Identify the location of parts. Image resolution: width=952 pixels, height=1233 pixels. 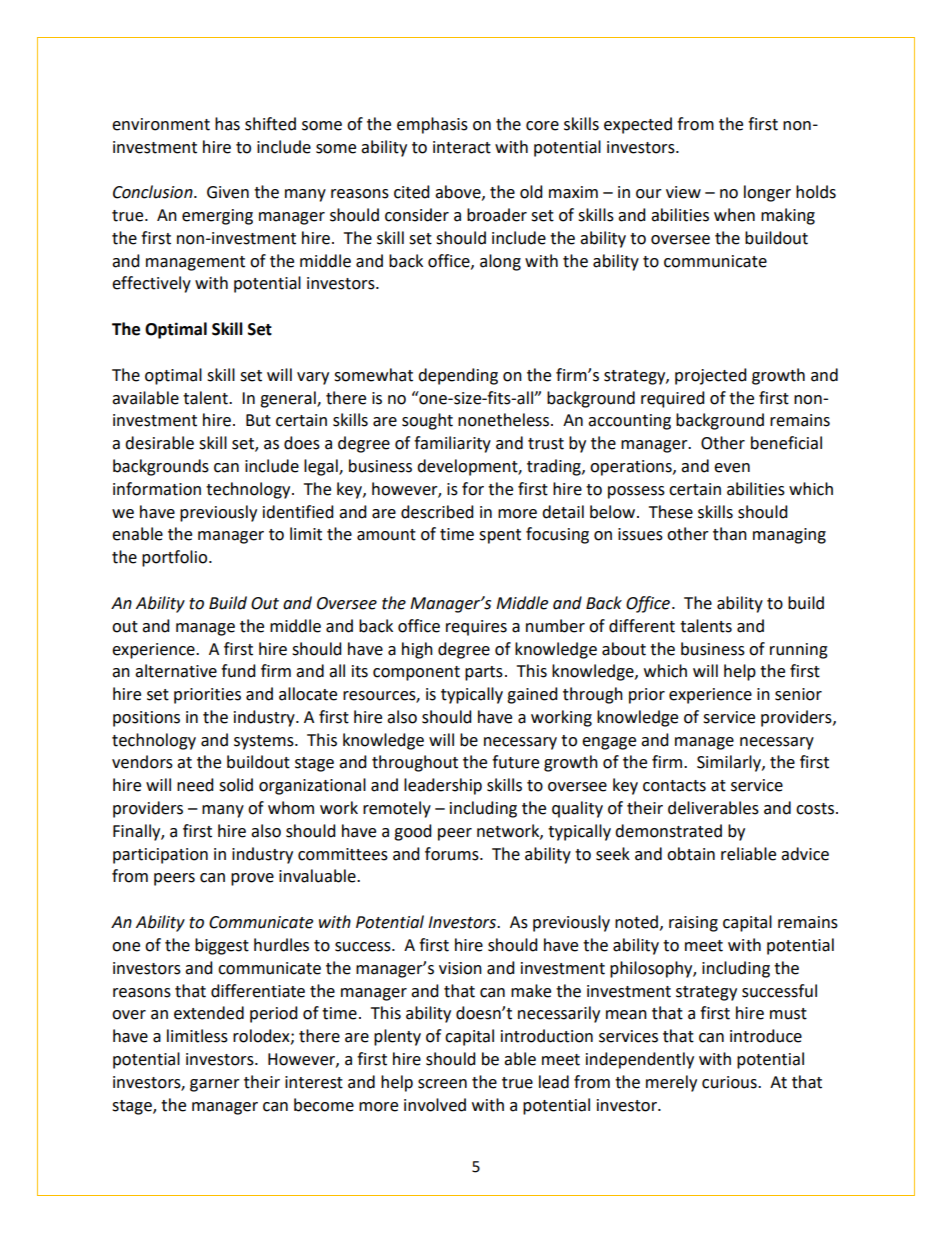
(484, 673).
